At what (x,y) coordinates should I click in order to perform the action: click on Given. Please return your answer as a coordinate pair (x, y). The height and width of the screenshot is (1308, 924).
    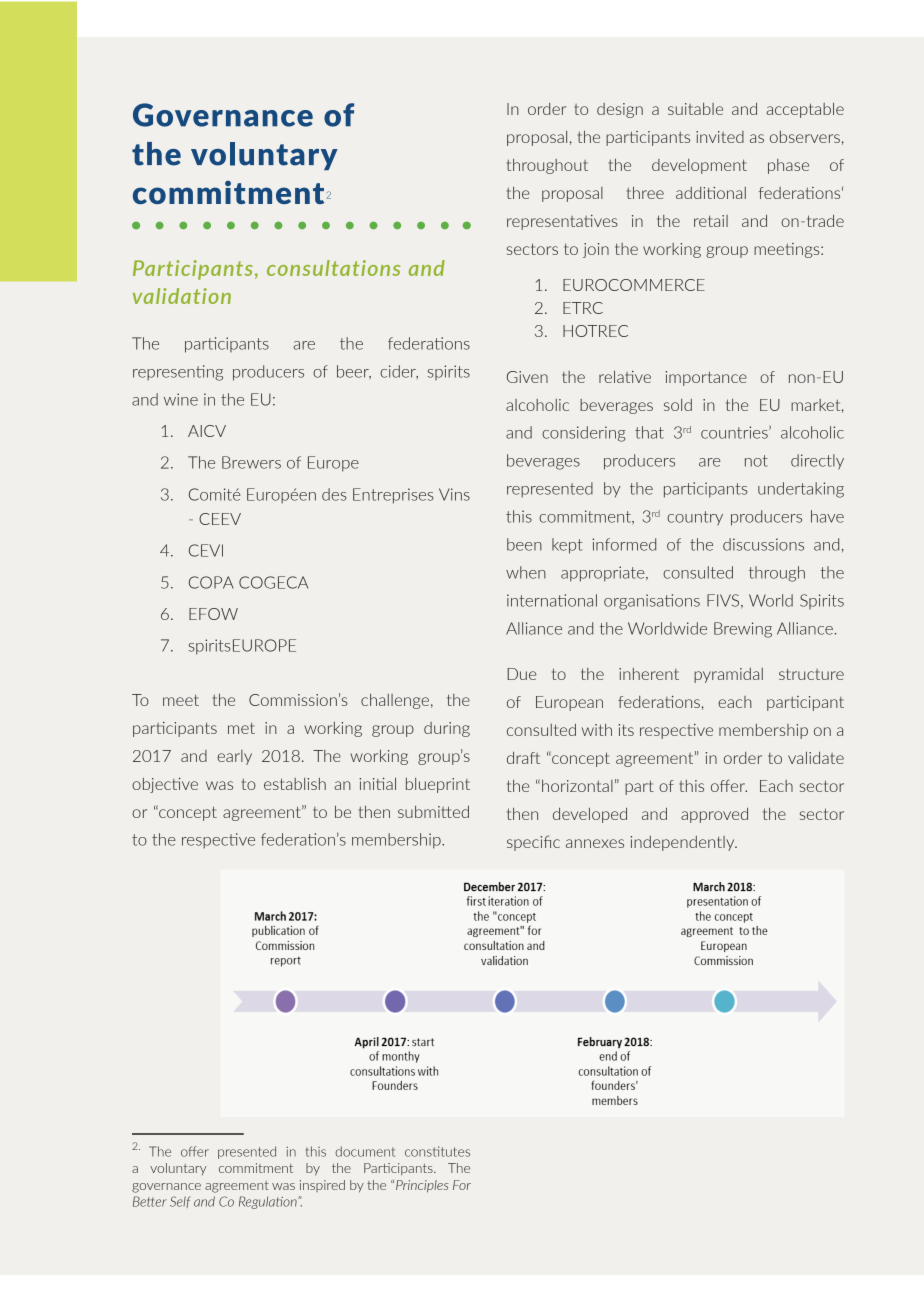
    Looking at the image, I should click on (527, 377).
